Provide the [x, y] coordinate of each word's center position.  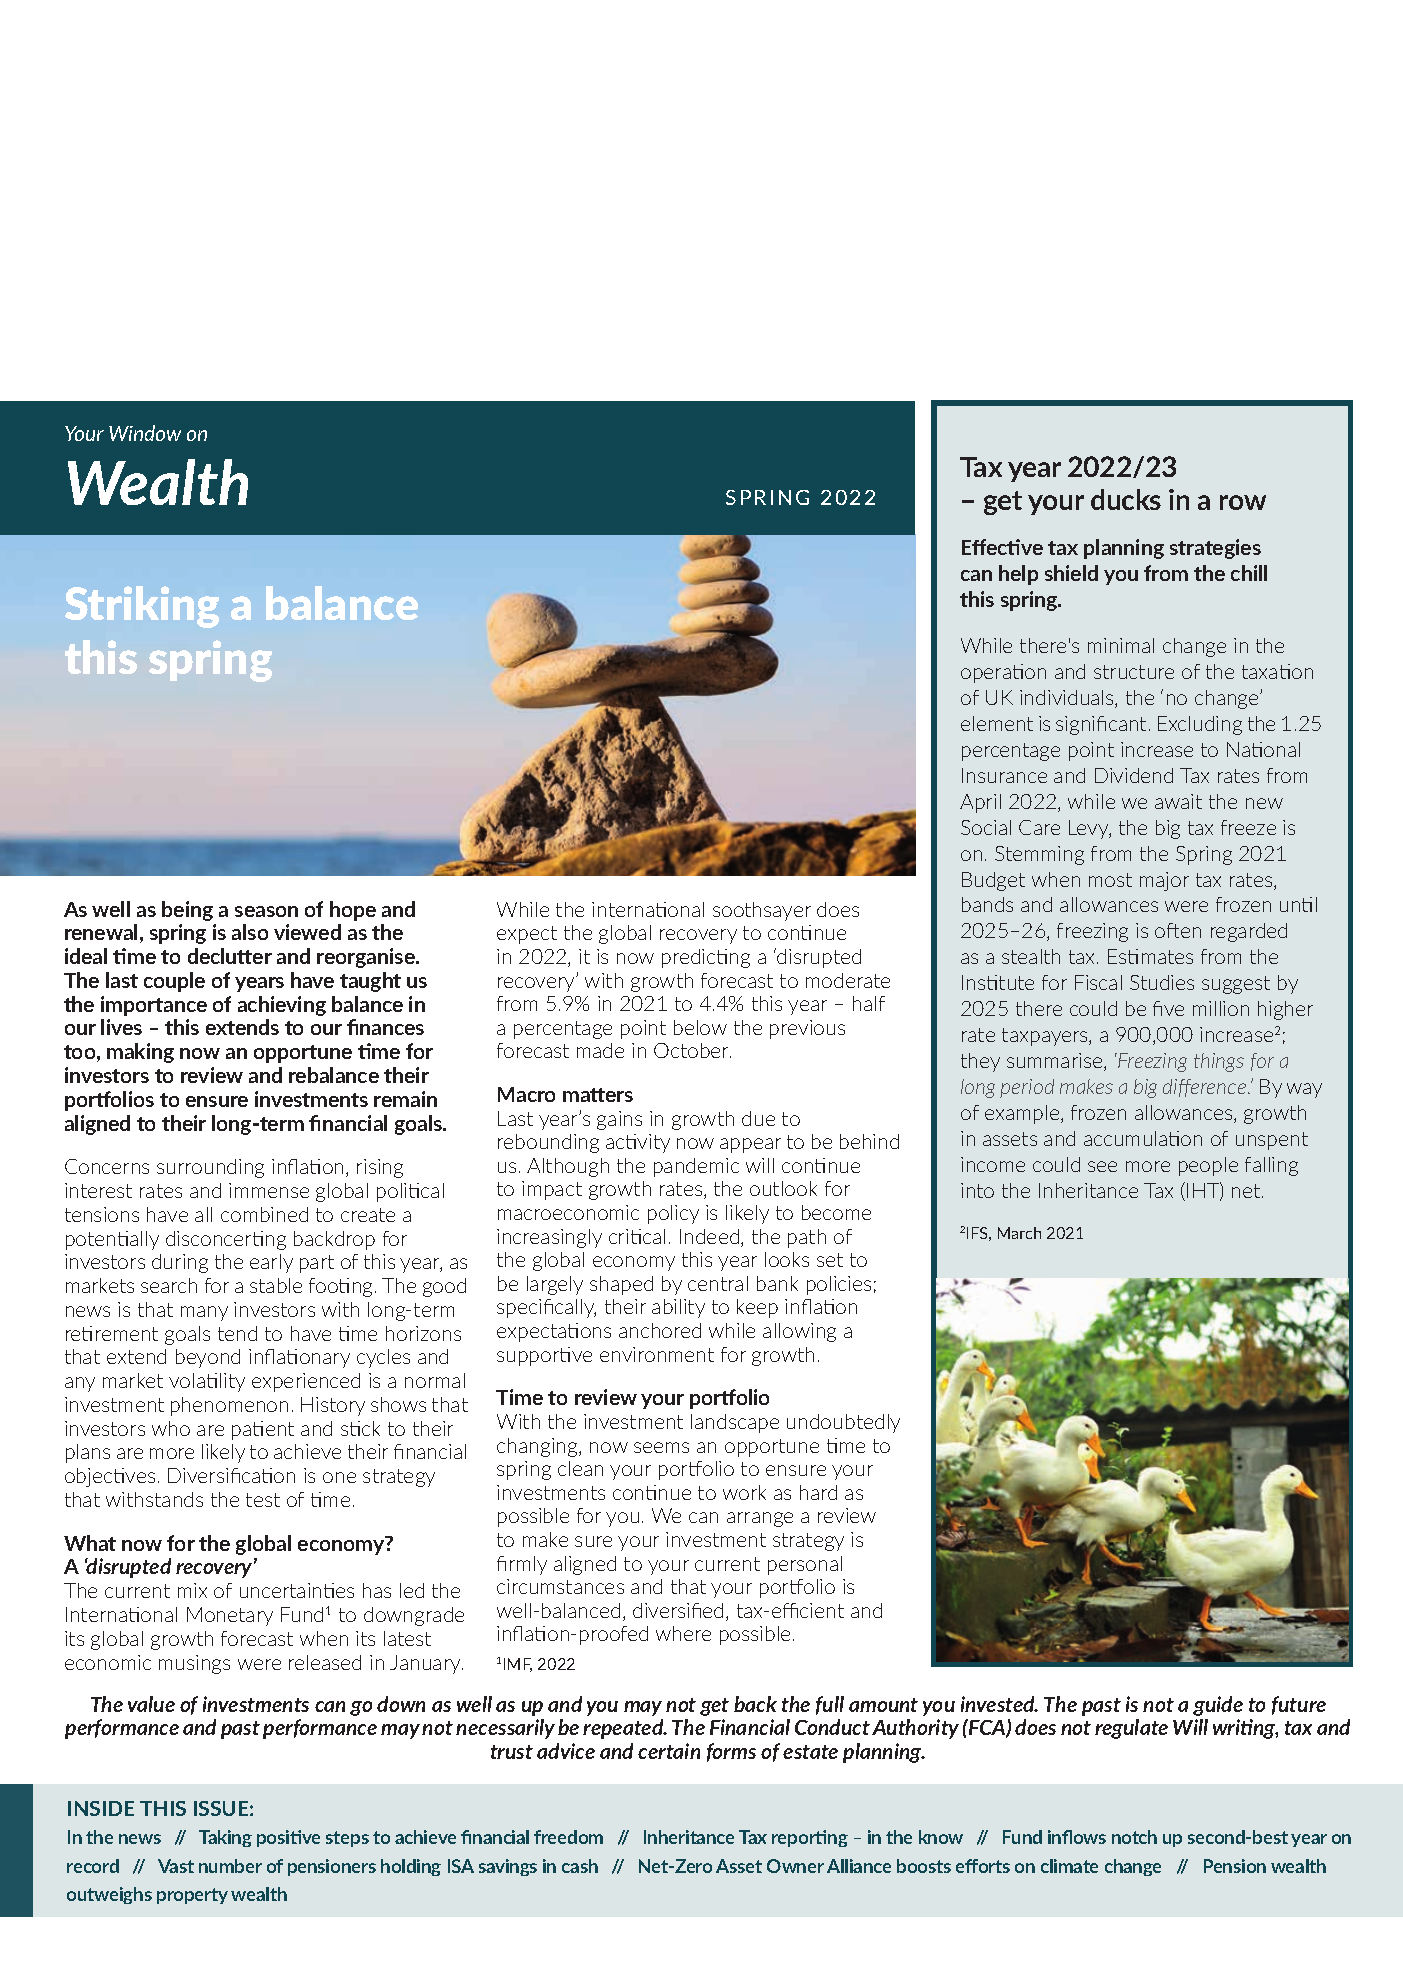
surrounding [210, 1168]
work [744, 1492]
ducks [1126, 499]
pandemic [696, 1167]
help [1018, 575]
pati [247, 1430]
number [230, 1866]
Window [145, 433]
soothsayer [762, 911]
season [266, 911]
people [1208, 1166]
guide [1218, 1706]
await [1178, 801]
